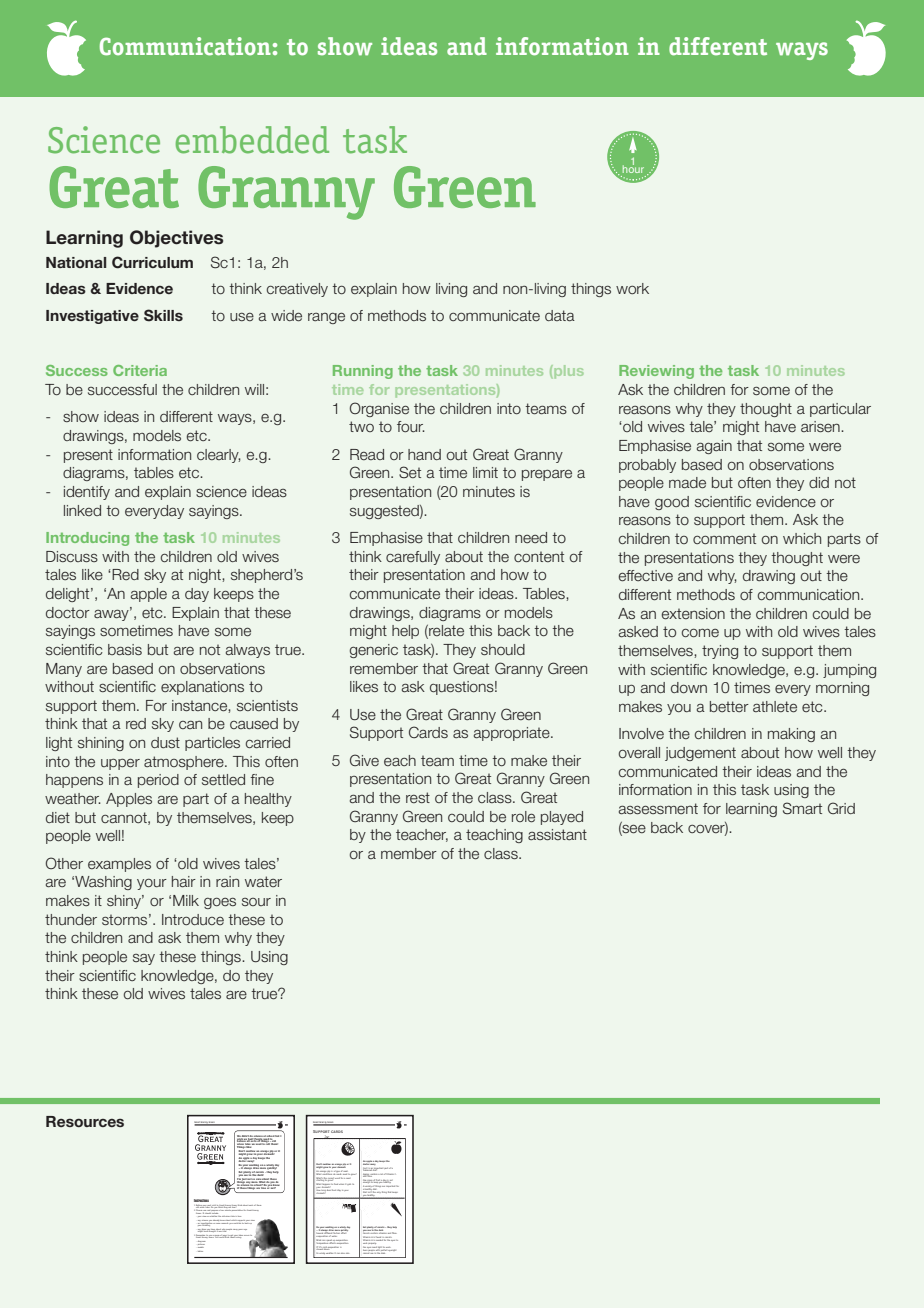 Image resolution: width=924 pixels, height=1308 pixels. I want to click on data, so click(560, 315).
